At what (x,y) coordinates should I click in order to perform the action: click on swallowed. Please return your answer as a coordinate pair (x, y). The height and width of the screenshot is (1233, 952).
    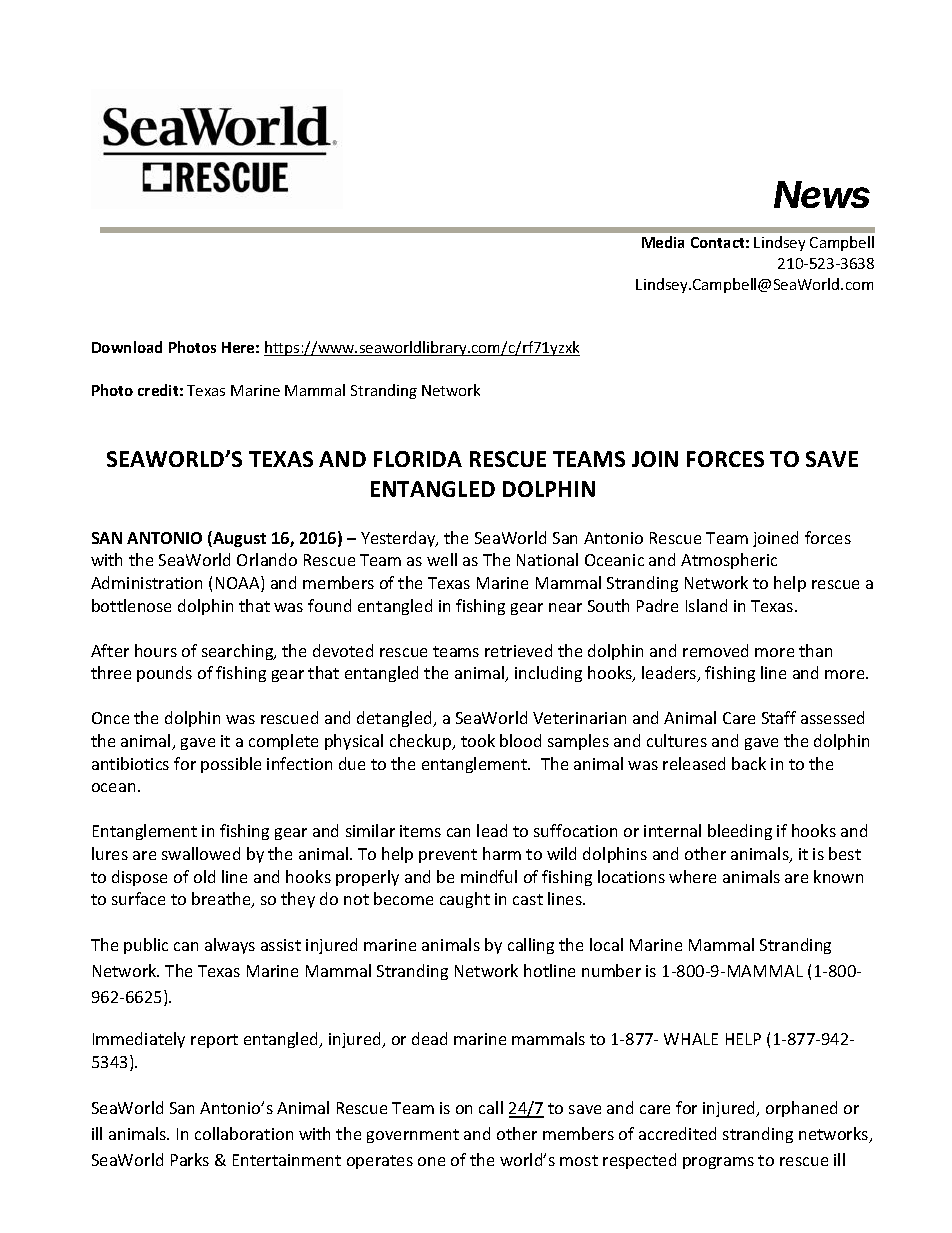
    Looking at the image, I should click on (201, 853).
